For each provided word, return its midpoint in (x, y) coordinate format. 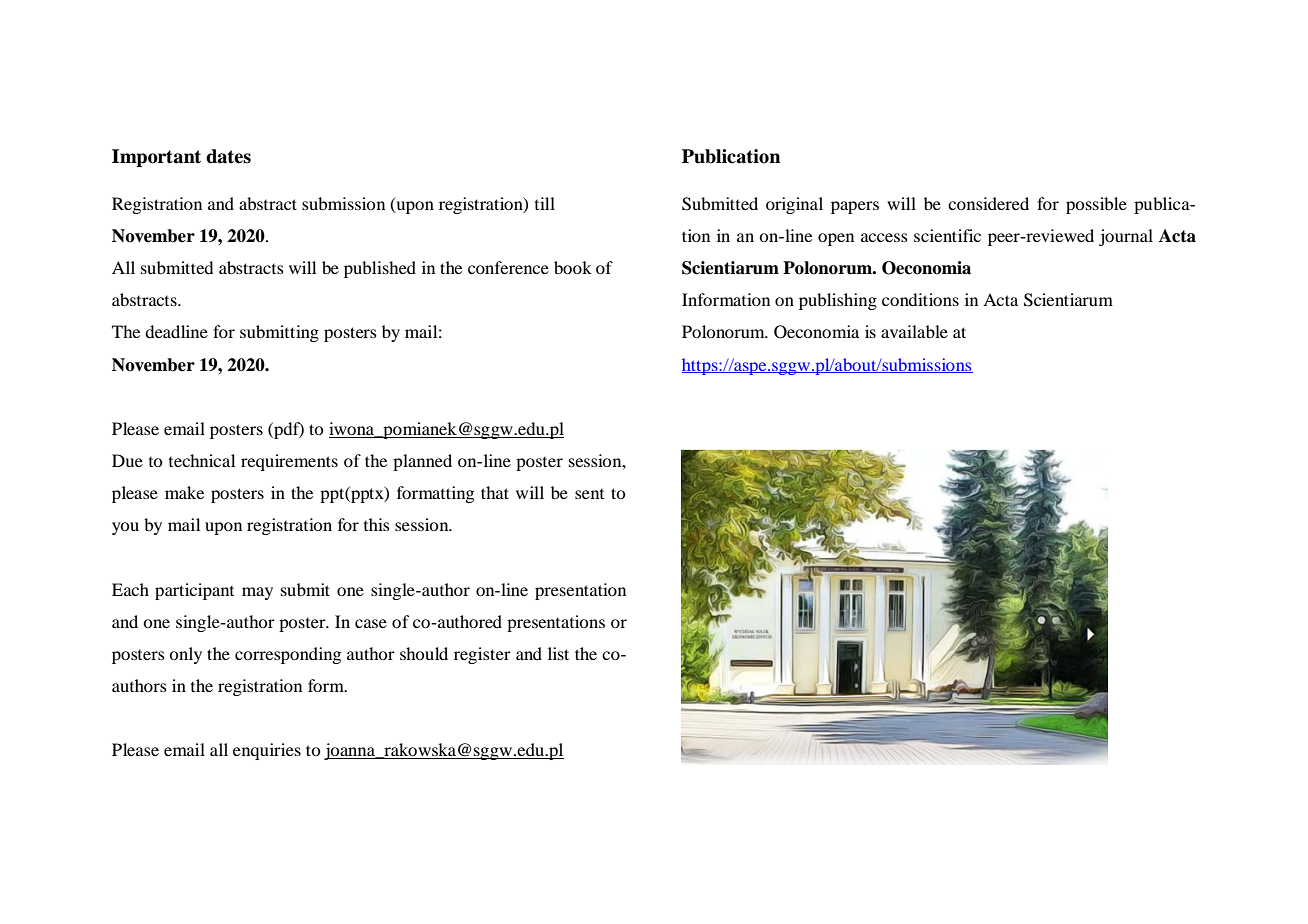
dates (228, 156)
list (558, 653)
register (482, 655)
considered (988, 203)
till (545, 203)
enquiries (267, 751)
